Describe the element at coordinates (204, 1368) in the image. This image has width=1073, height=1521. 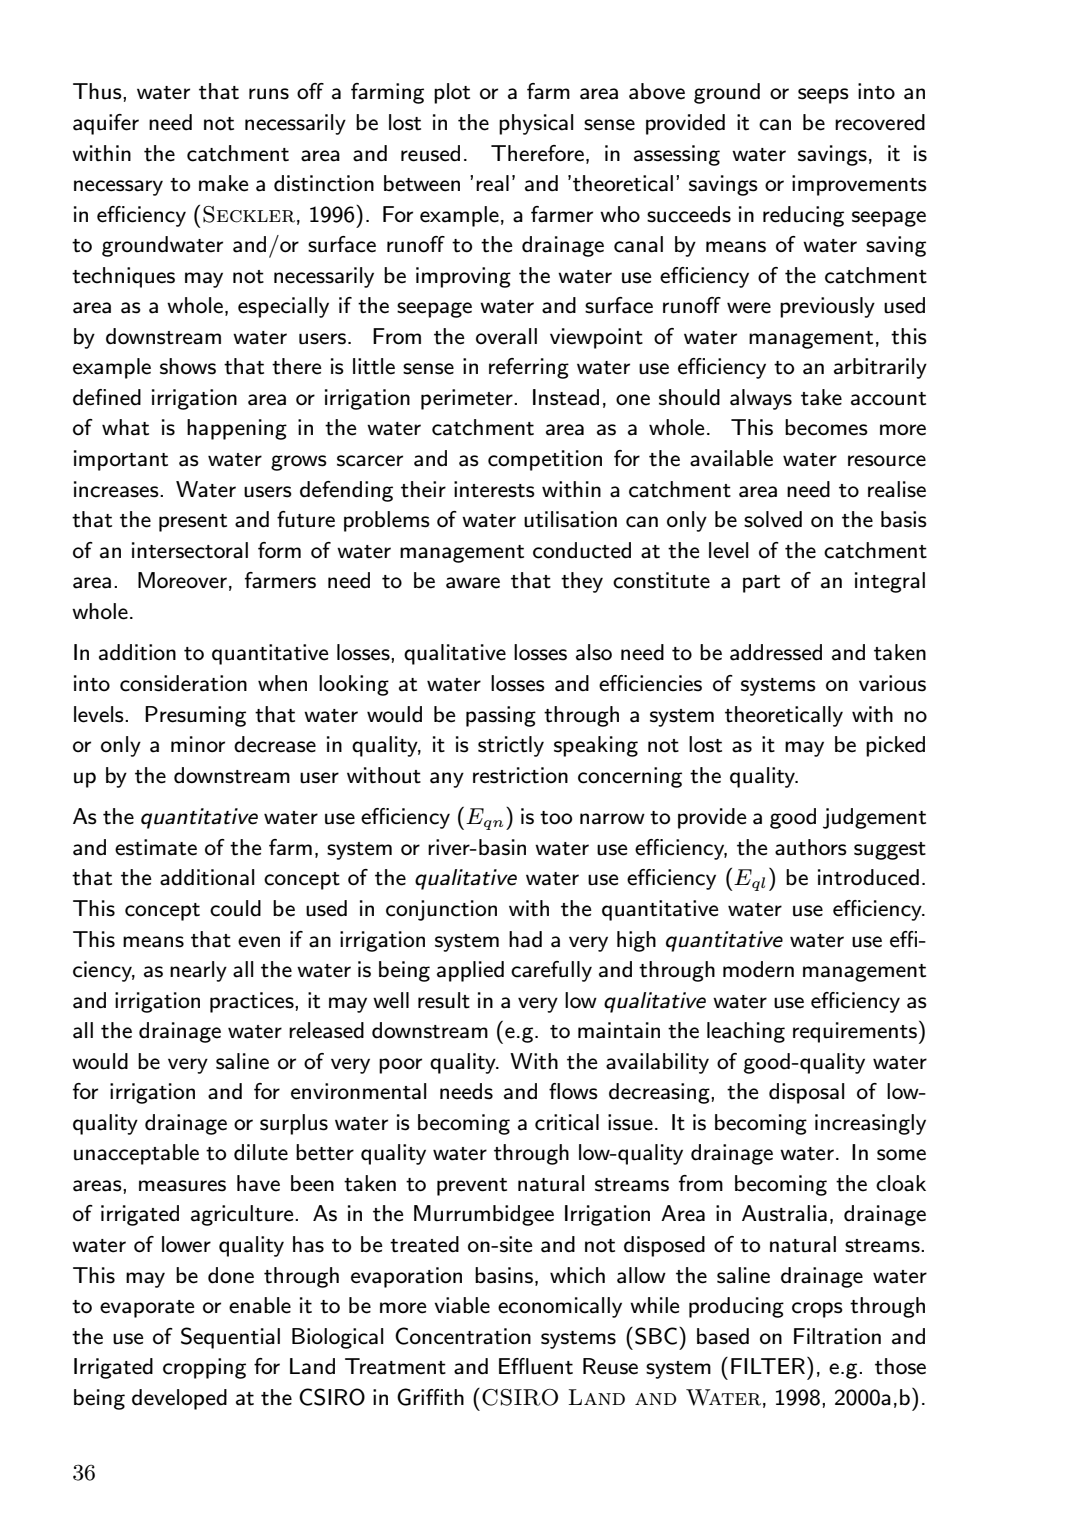
I see `cropping` at that location.
